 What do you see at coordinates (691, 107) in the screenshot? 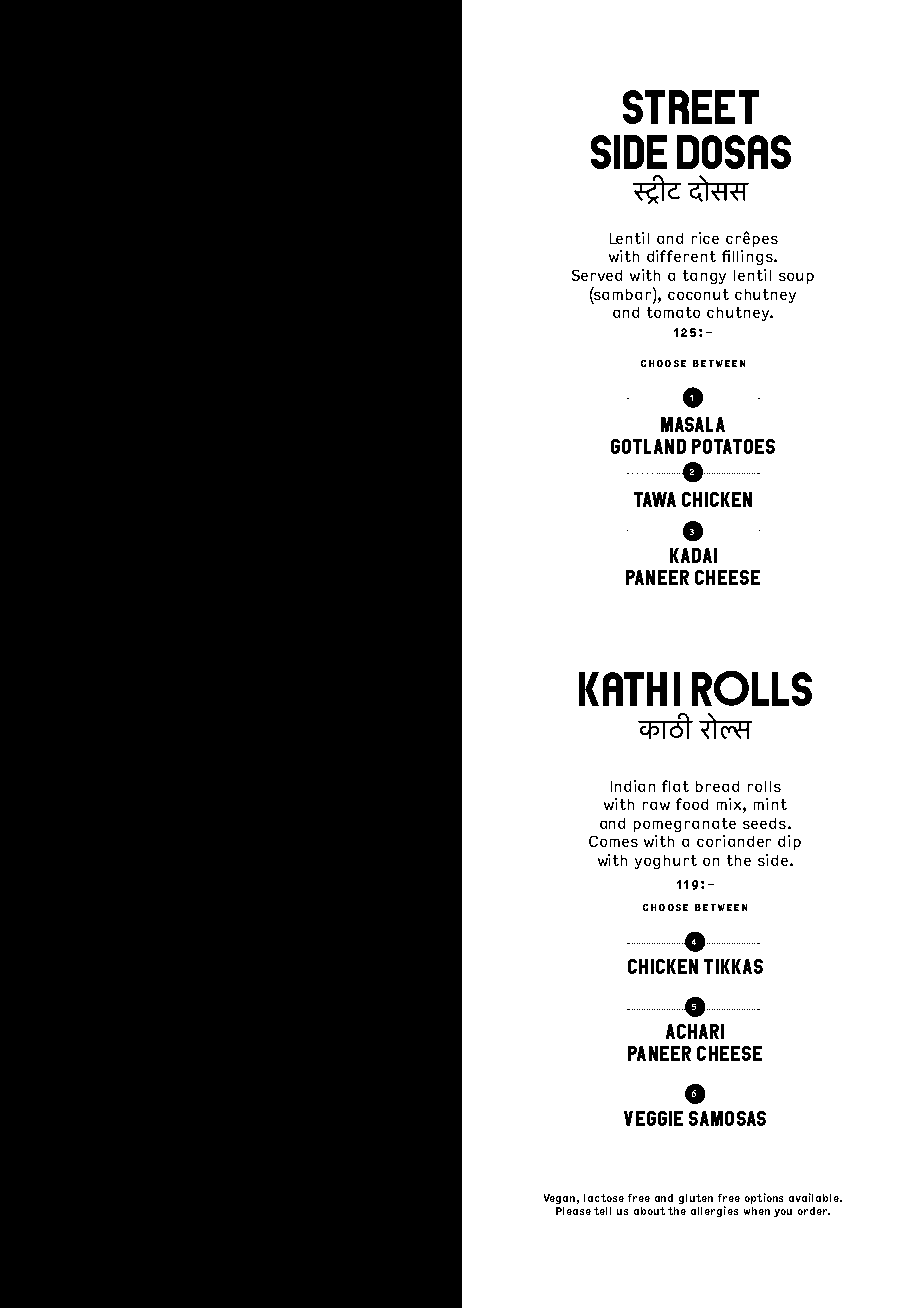
I see `STREET` at bounding box center [691, 107].
